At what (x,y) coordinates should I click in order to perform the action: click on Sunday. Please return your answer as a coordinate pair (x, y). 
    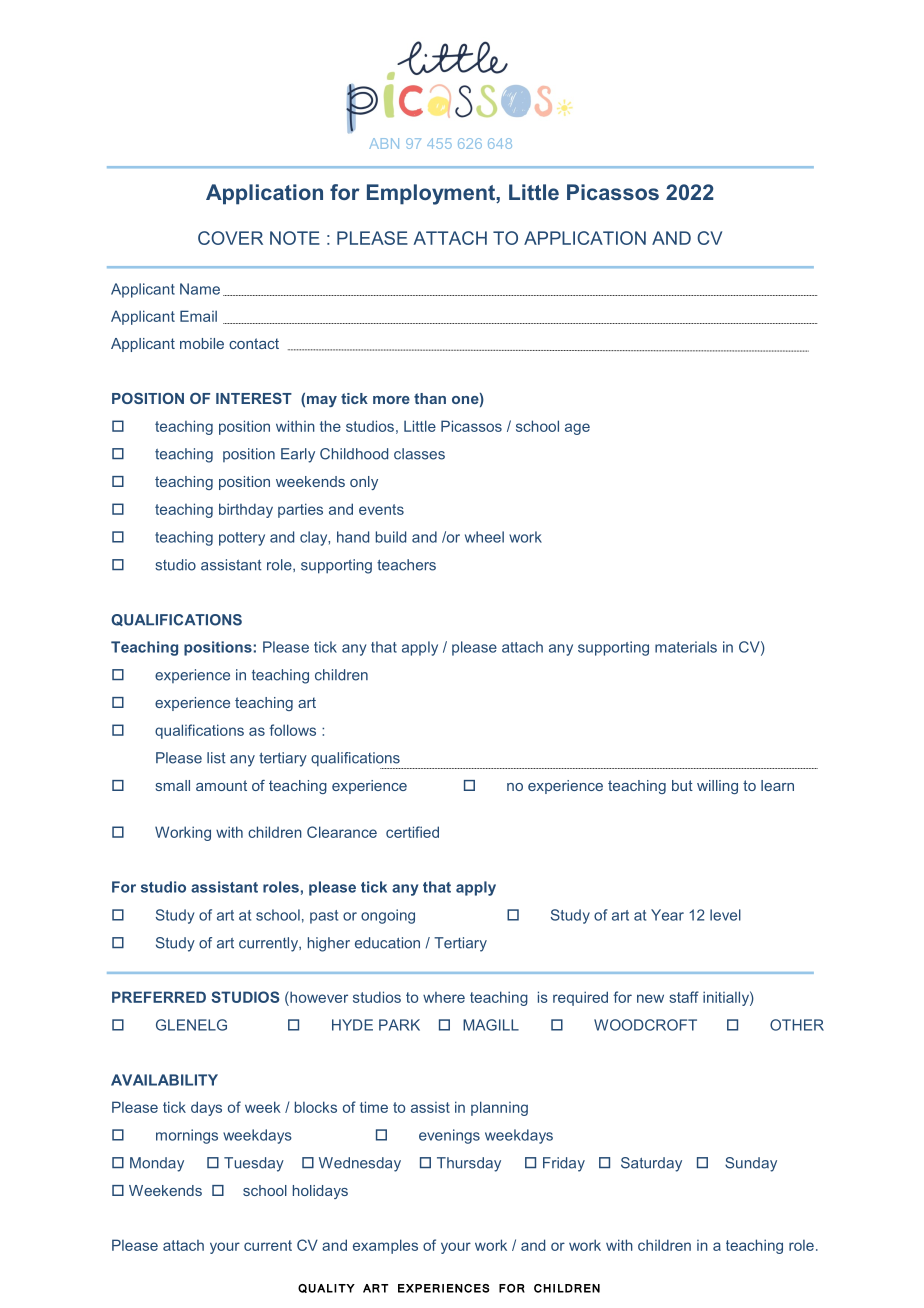
    Looking at the image, I should click on (751, 1164).
